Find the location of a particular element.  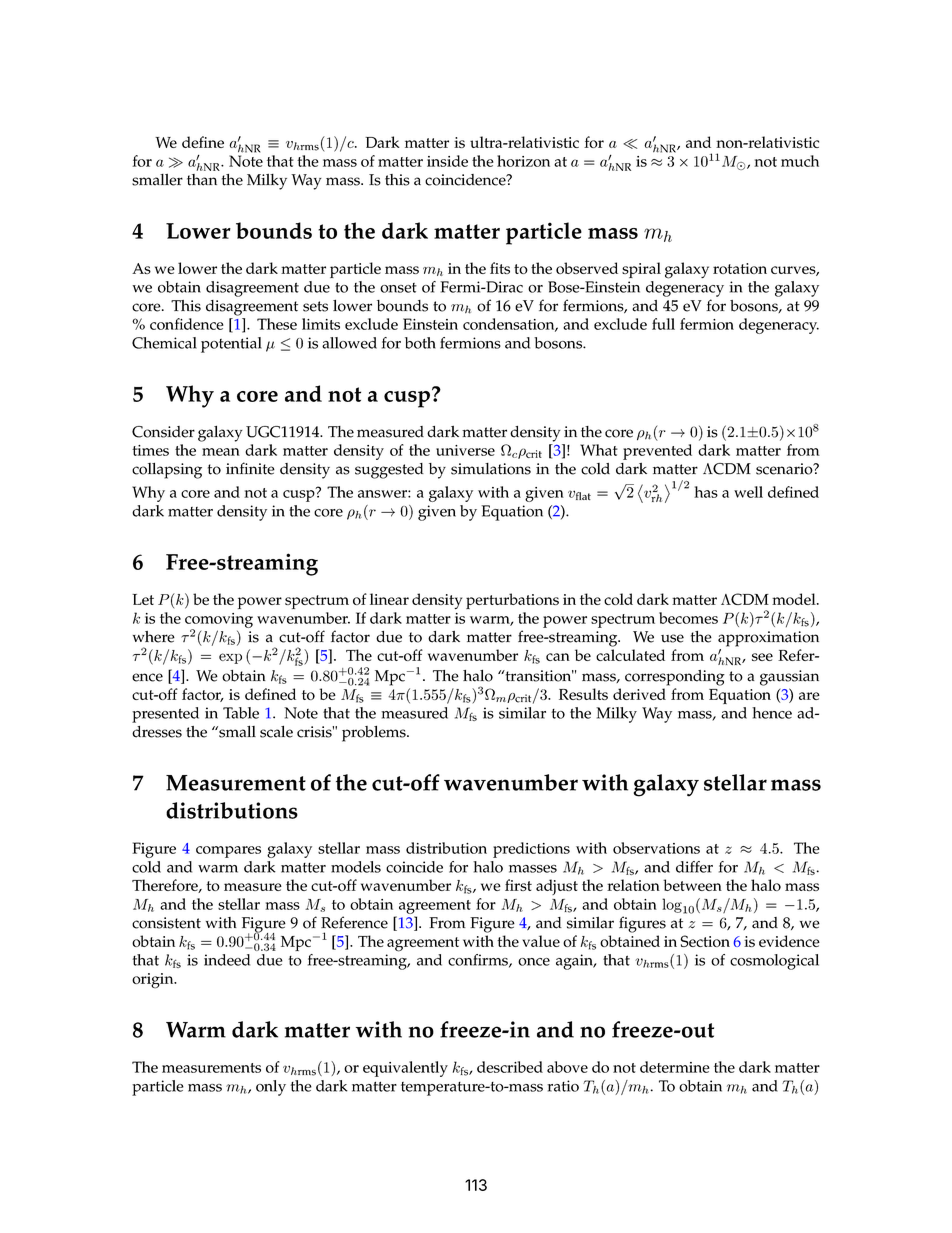

much is located at coordinates (800, 161).
